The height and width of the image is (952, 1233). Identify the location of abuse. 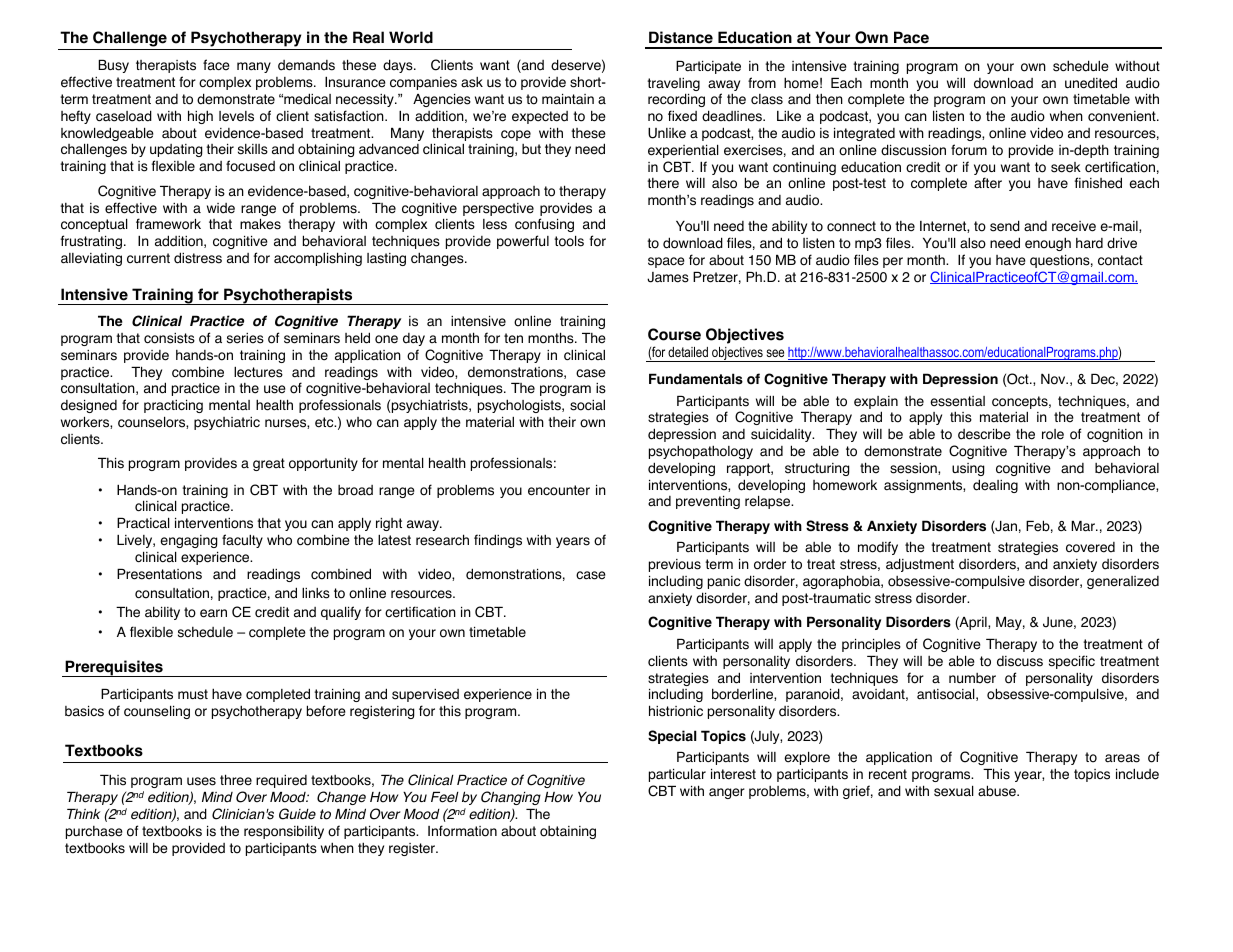
(998, 791).
